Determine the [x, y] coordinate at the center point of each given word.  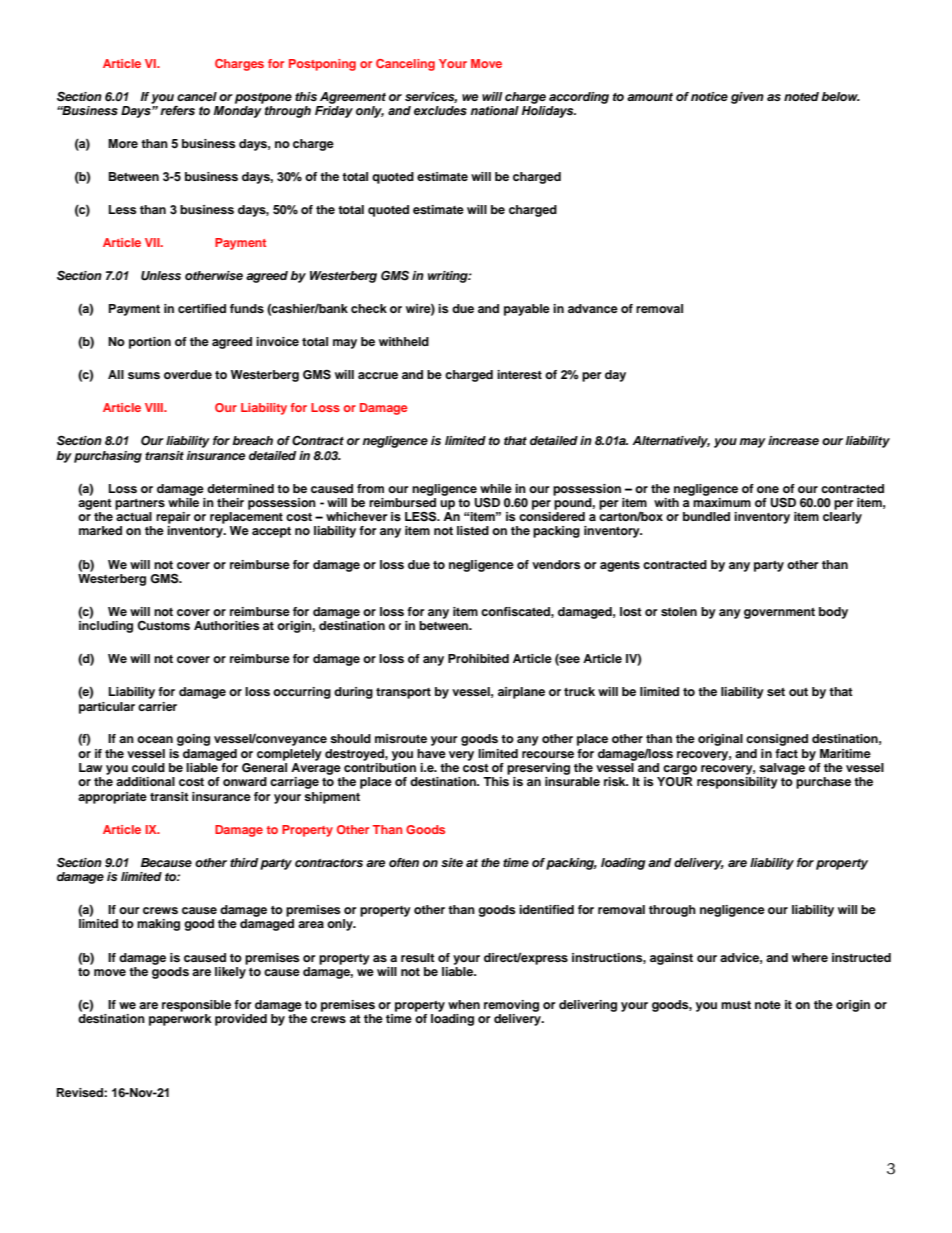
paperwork [180, 1020]
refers [177, 111]
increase [793, 440]
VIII [155, 407]
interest [519, 374]
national [495, 111]
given [747, 98]
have [431, 753]
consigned [777, 740]
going [193, 740]
